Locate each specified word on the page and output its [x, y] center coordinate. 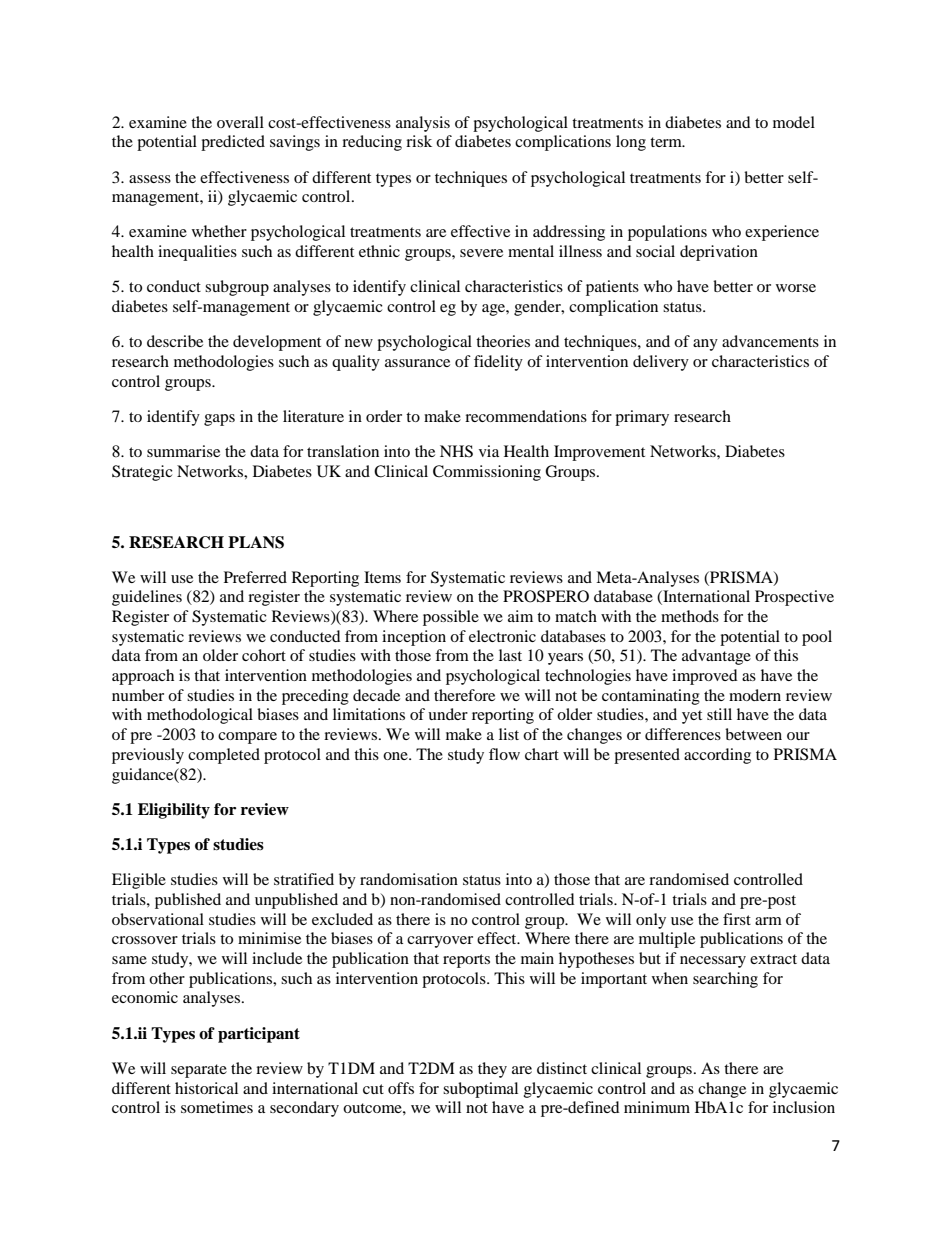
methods [690, 616]
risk [419, 141]
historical [206, 1088]
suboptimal [480, 1090]
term [667, 142]
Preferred [255, 577]
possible [451, 618]
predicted [233, 143]
